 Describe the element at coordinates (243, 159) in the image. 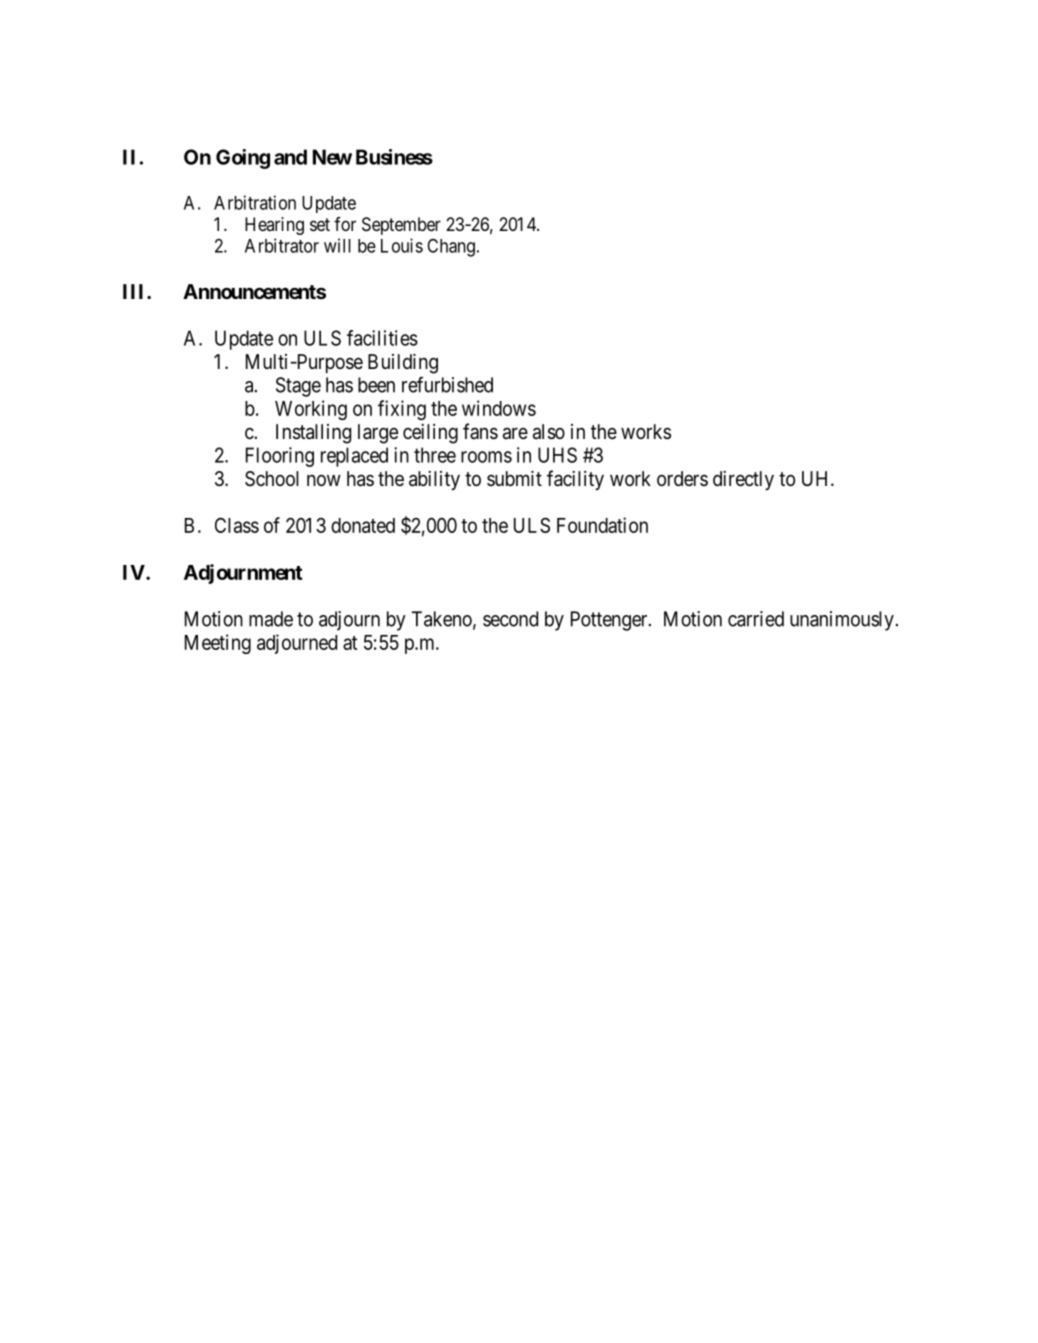

I see `Going` at that location.
